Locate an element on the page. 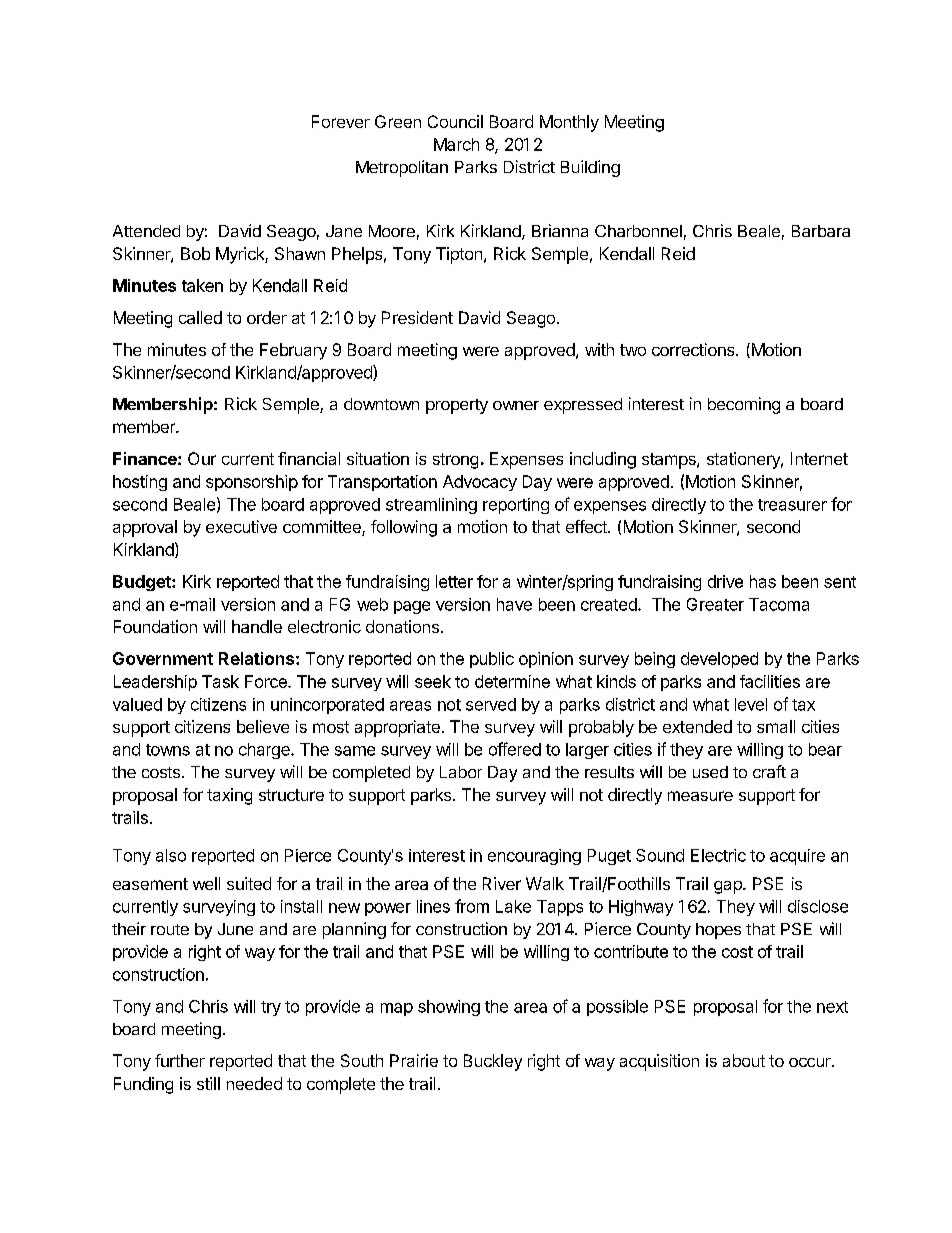 This image has height=1233, width=952. further is located at coordinates (180, 1060).
